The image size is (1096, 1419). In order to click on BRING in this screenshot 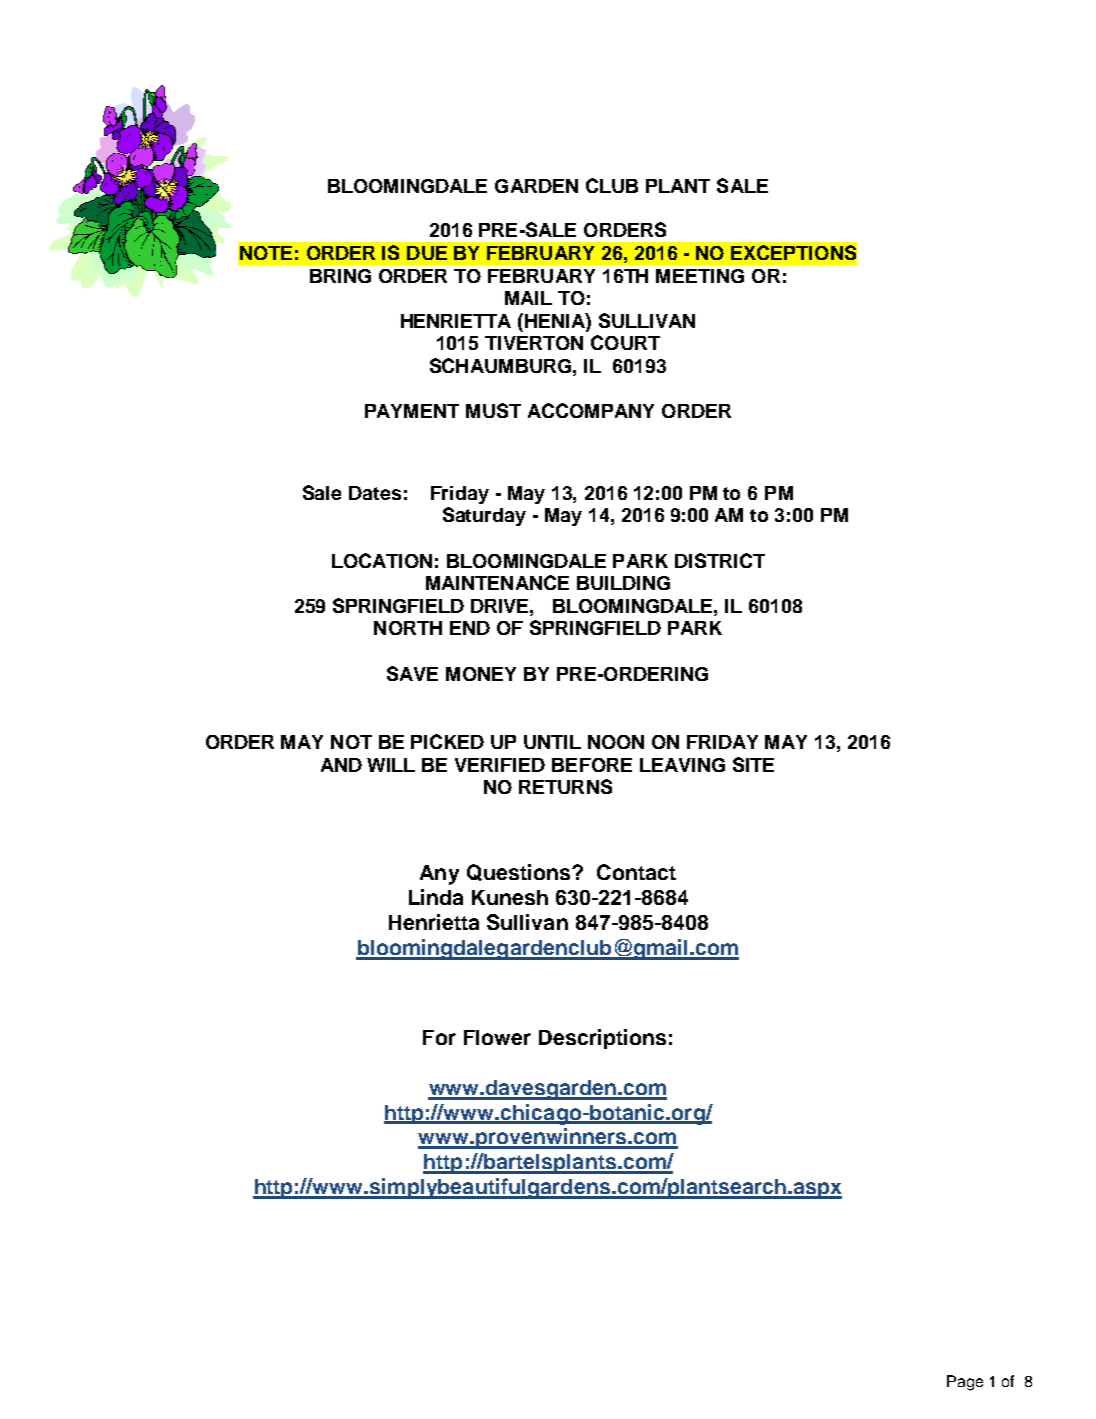, I will do `click(340, 276)`.
